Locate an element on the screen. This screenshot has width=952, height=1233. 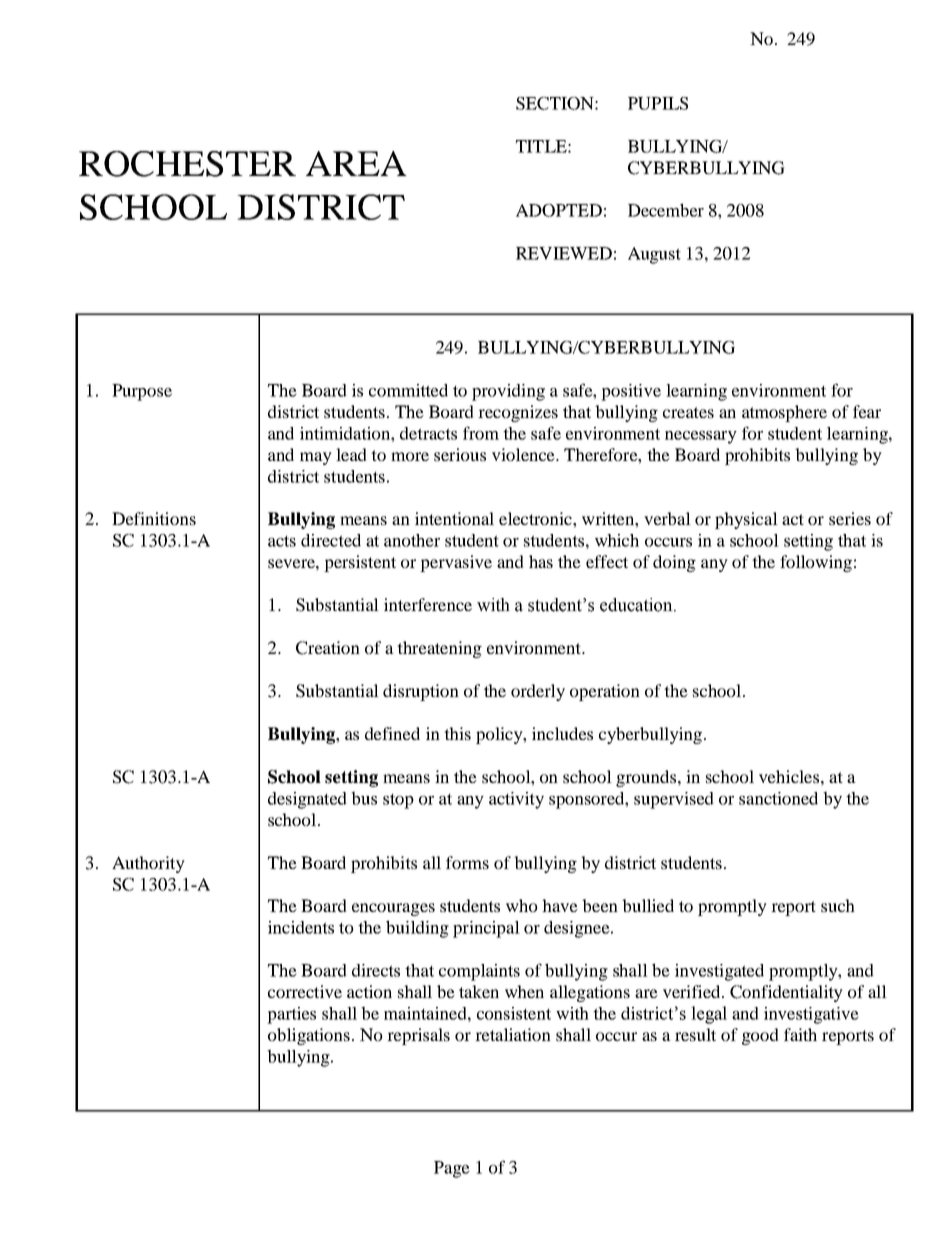
ADOPTED is located at coordinates (559, 210).
